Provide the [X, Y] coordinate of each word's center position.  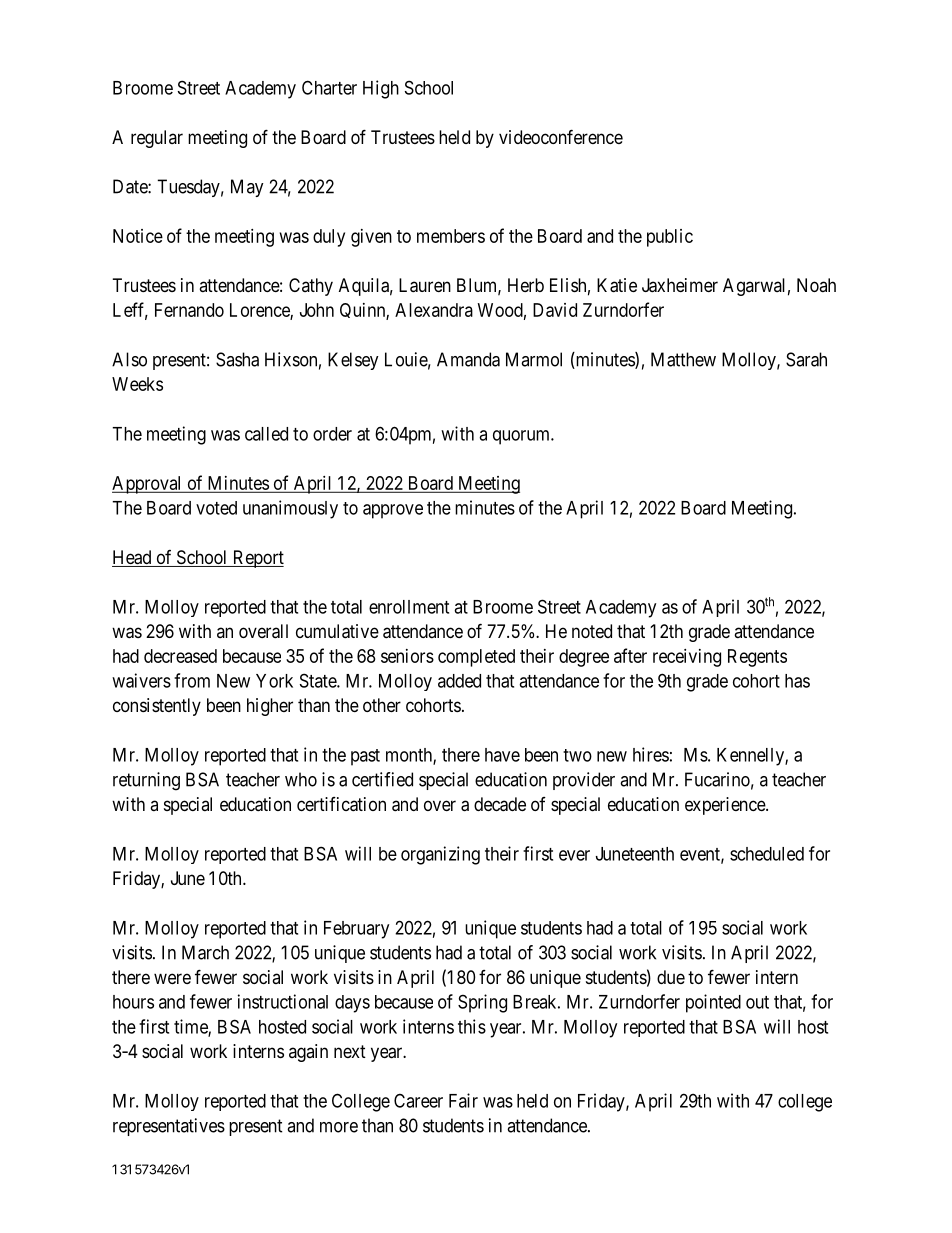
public [670, 238]
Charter [329, 87]
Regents [757, 658]
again [308, 1053]
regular [157, 139]
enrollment [409, 607]
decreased [180, 656]
